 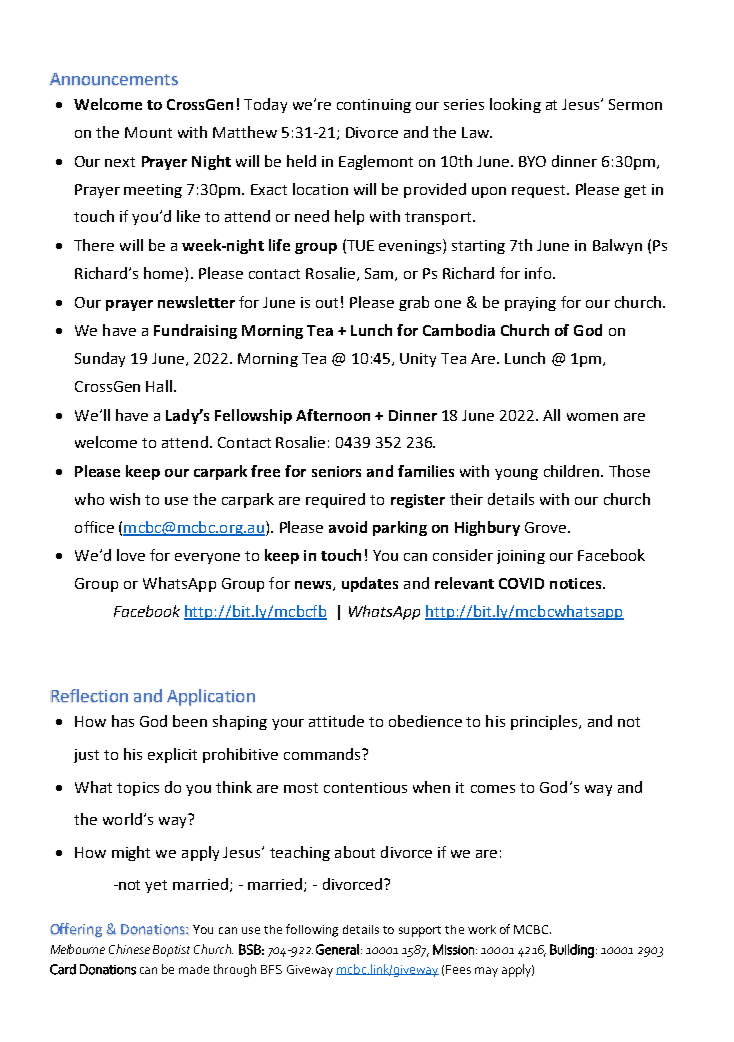 What do you see at coordinates (125, 499) in the screenshot?
I see `wish` at bounding box center [125, 499].
